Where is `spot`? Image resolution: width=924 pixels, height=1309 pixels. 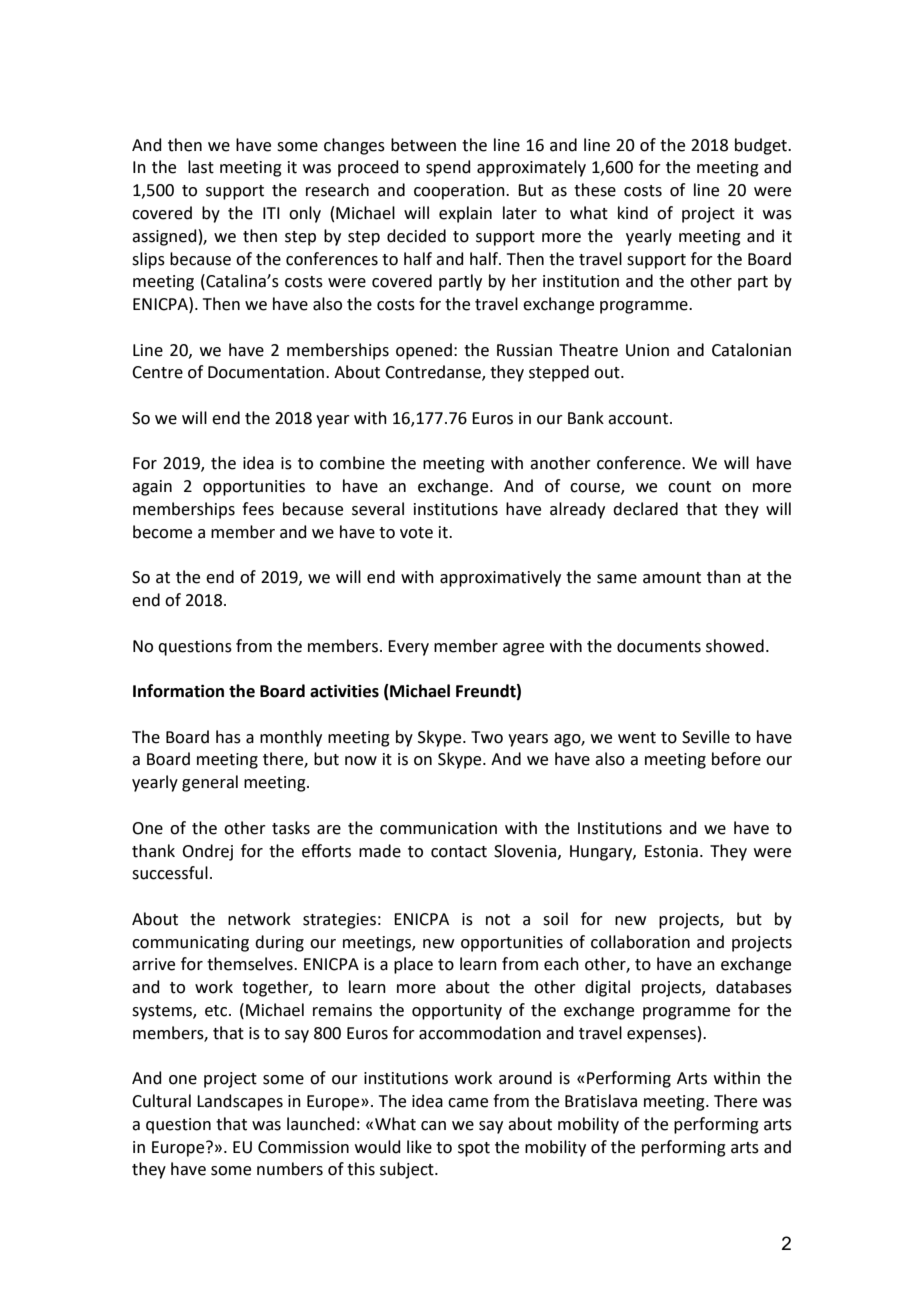 spot is located at coordinates (474, 1149).
